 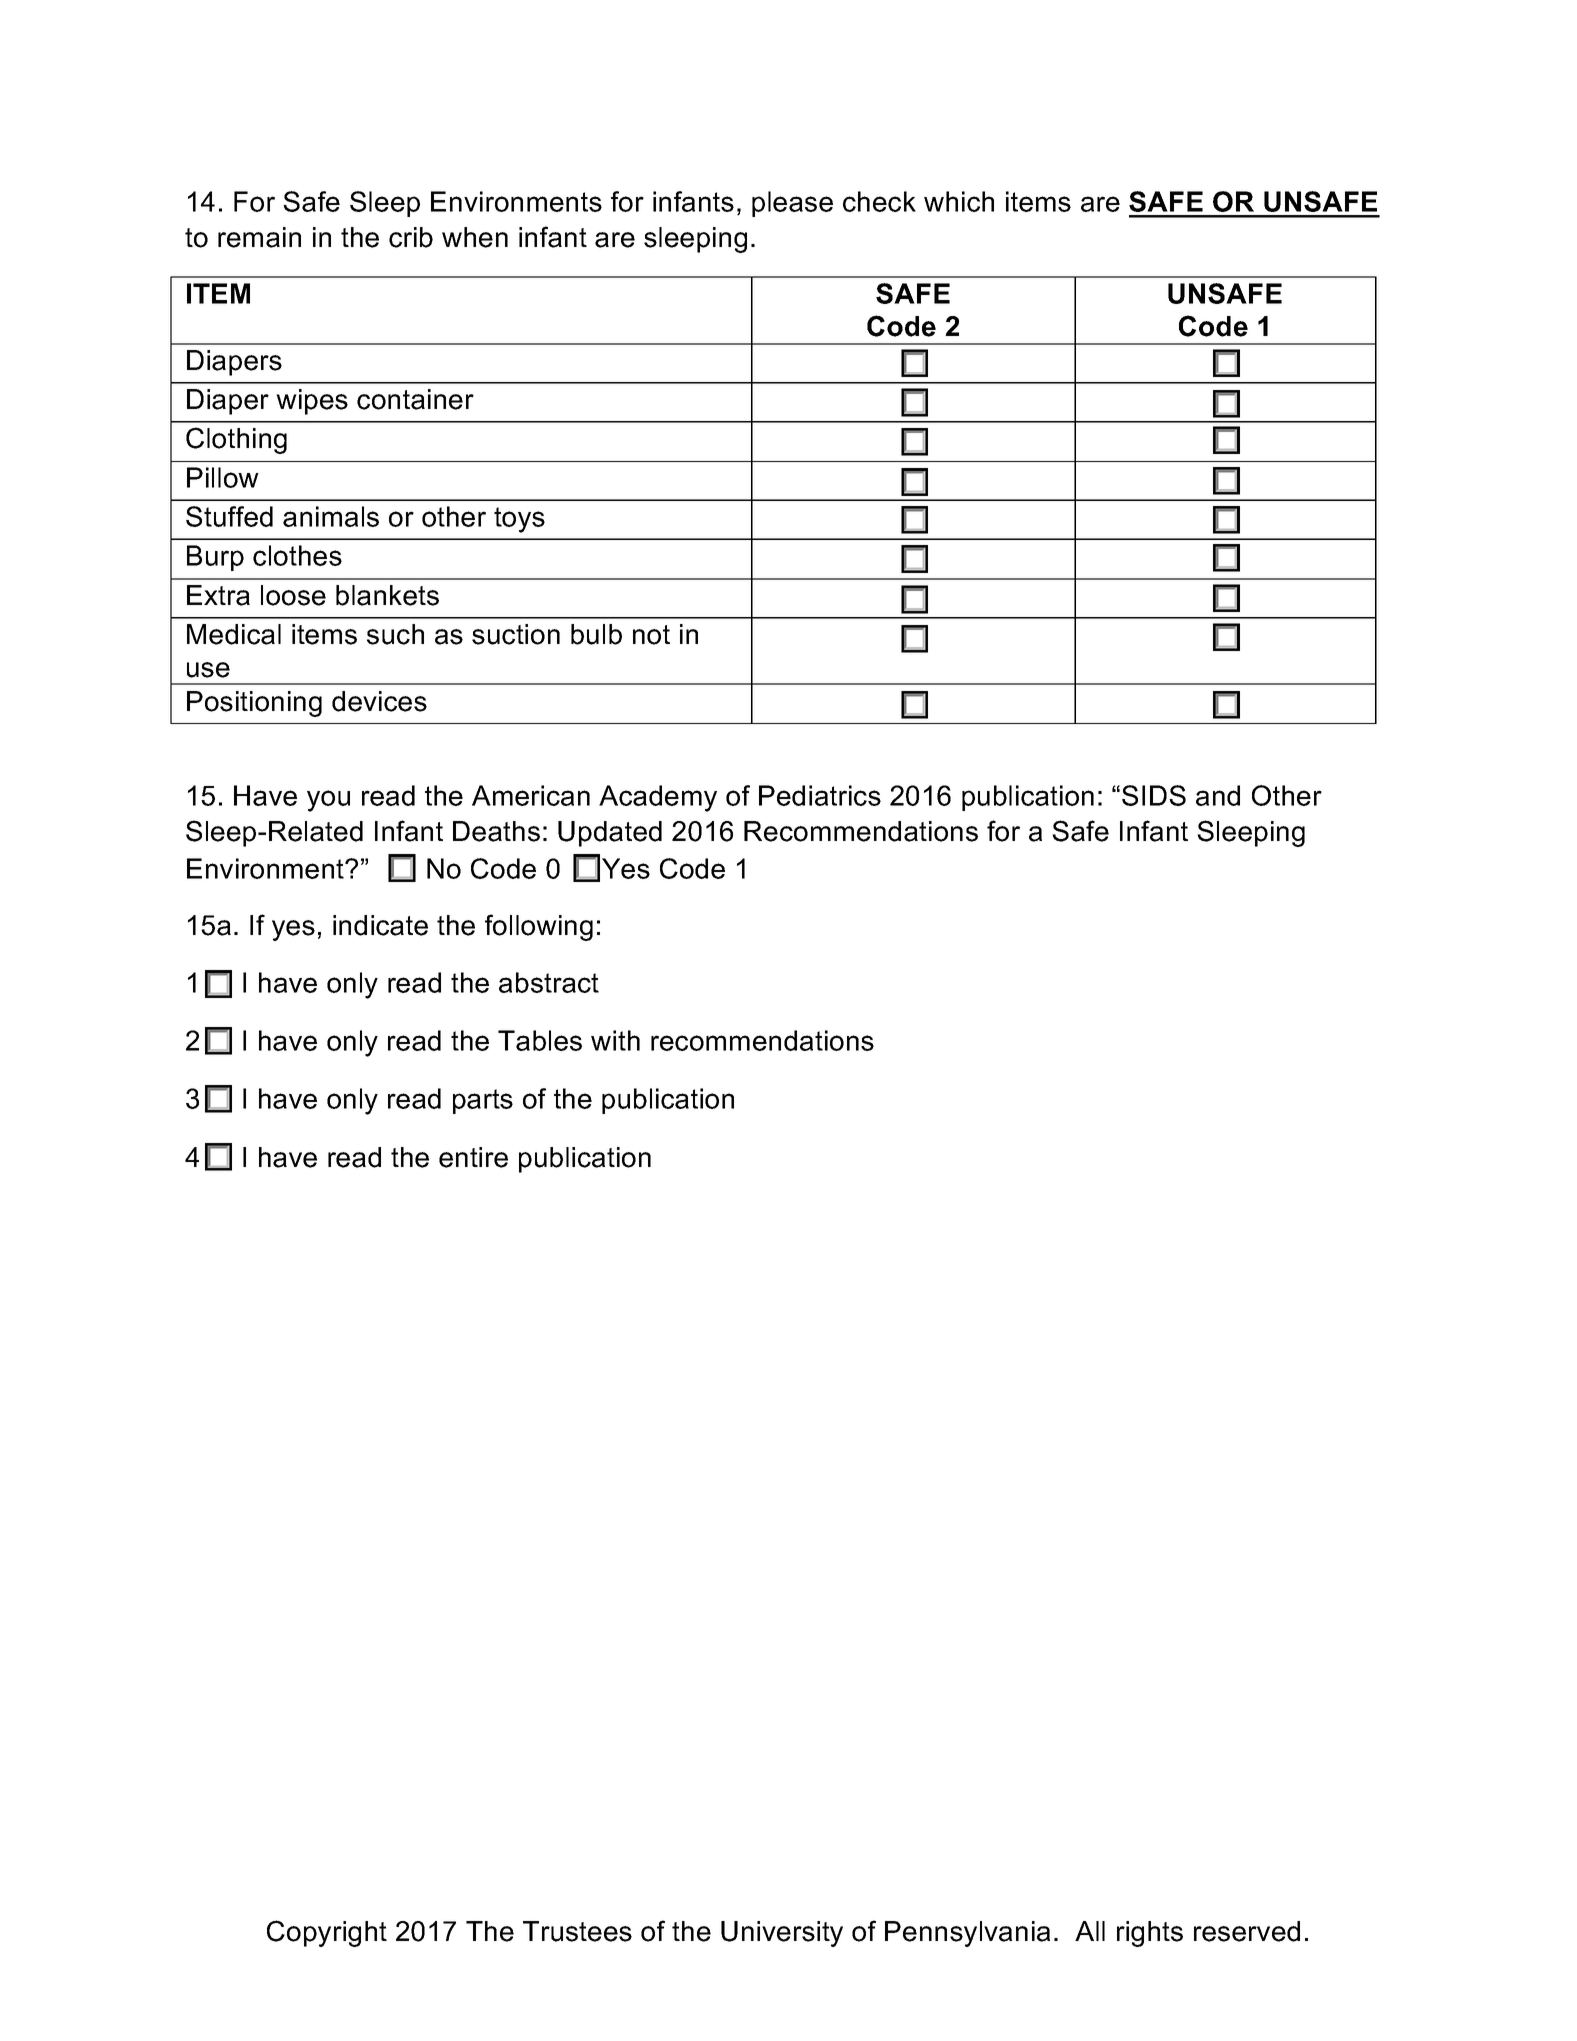 I want to click on Copyright, so click(x=327, y=1933).
